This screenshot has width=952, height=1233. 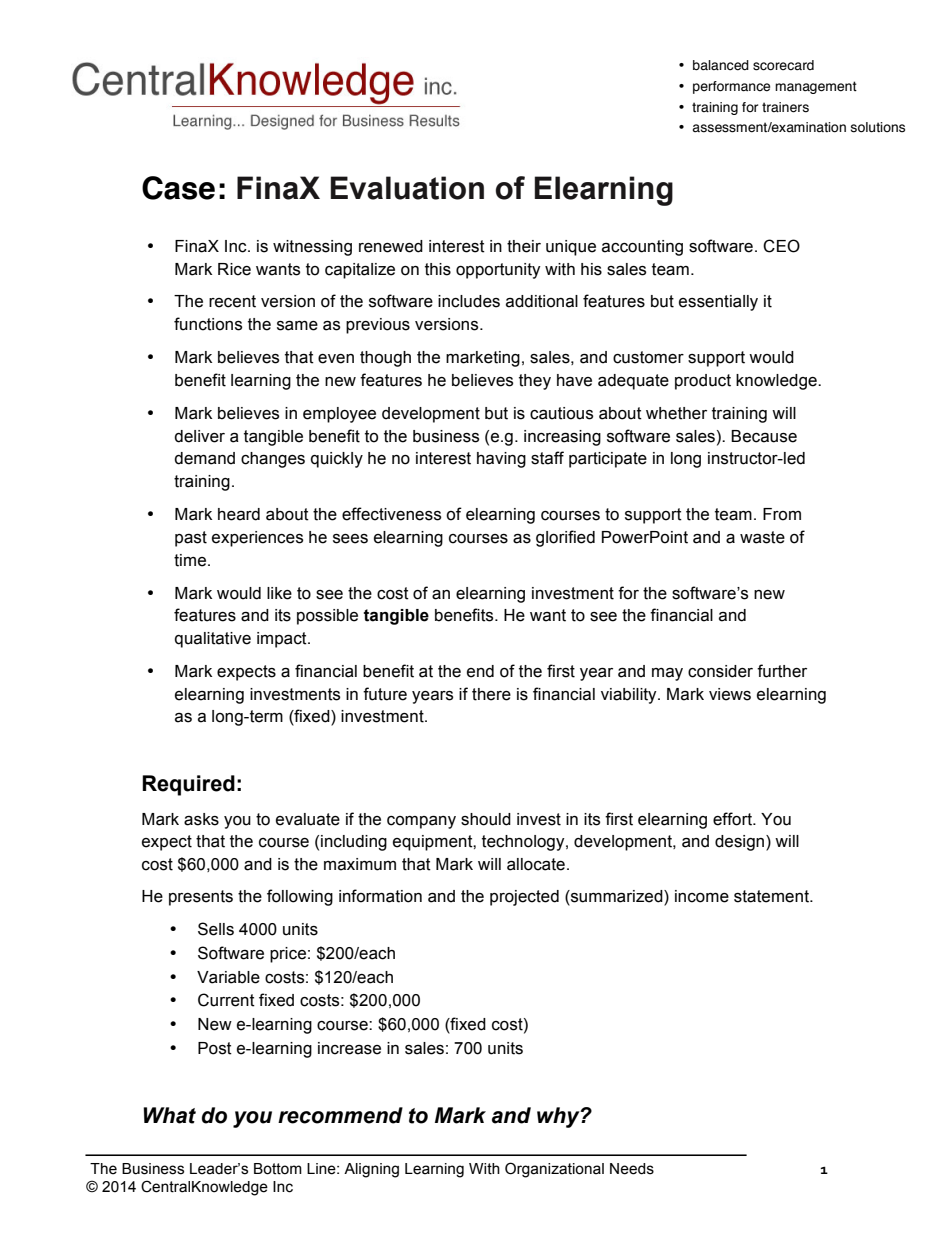 I want to click on changes, so click(x=273, y=460).
